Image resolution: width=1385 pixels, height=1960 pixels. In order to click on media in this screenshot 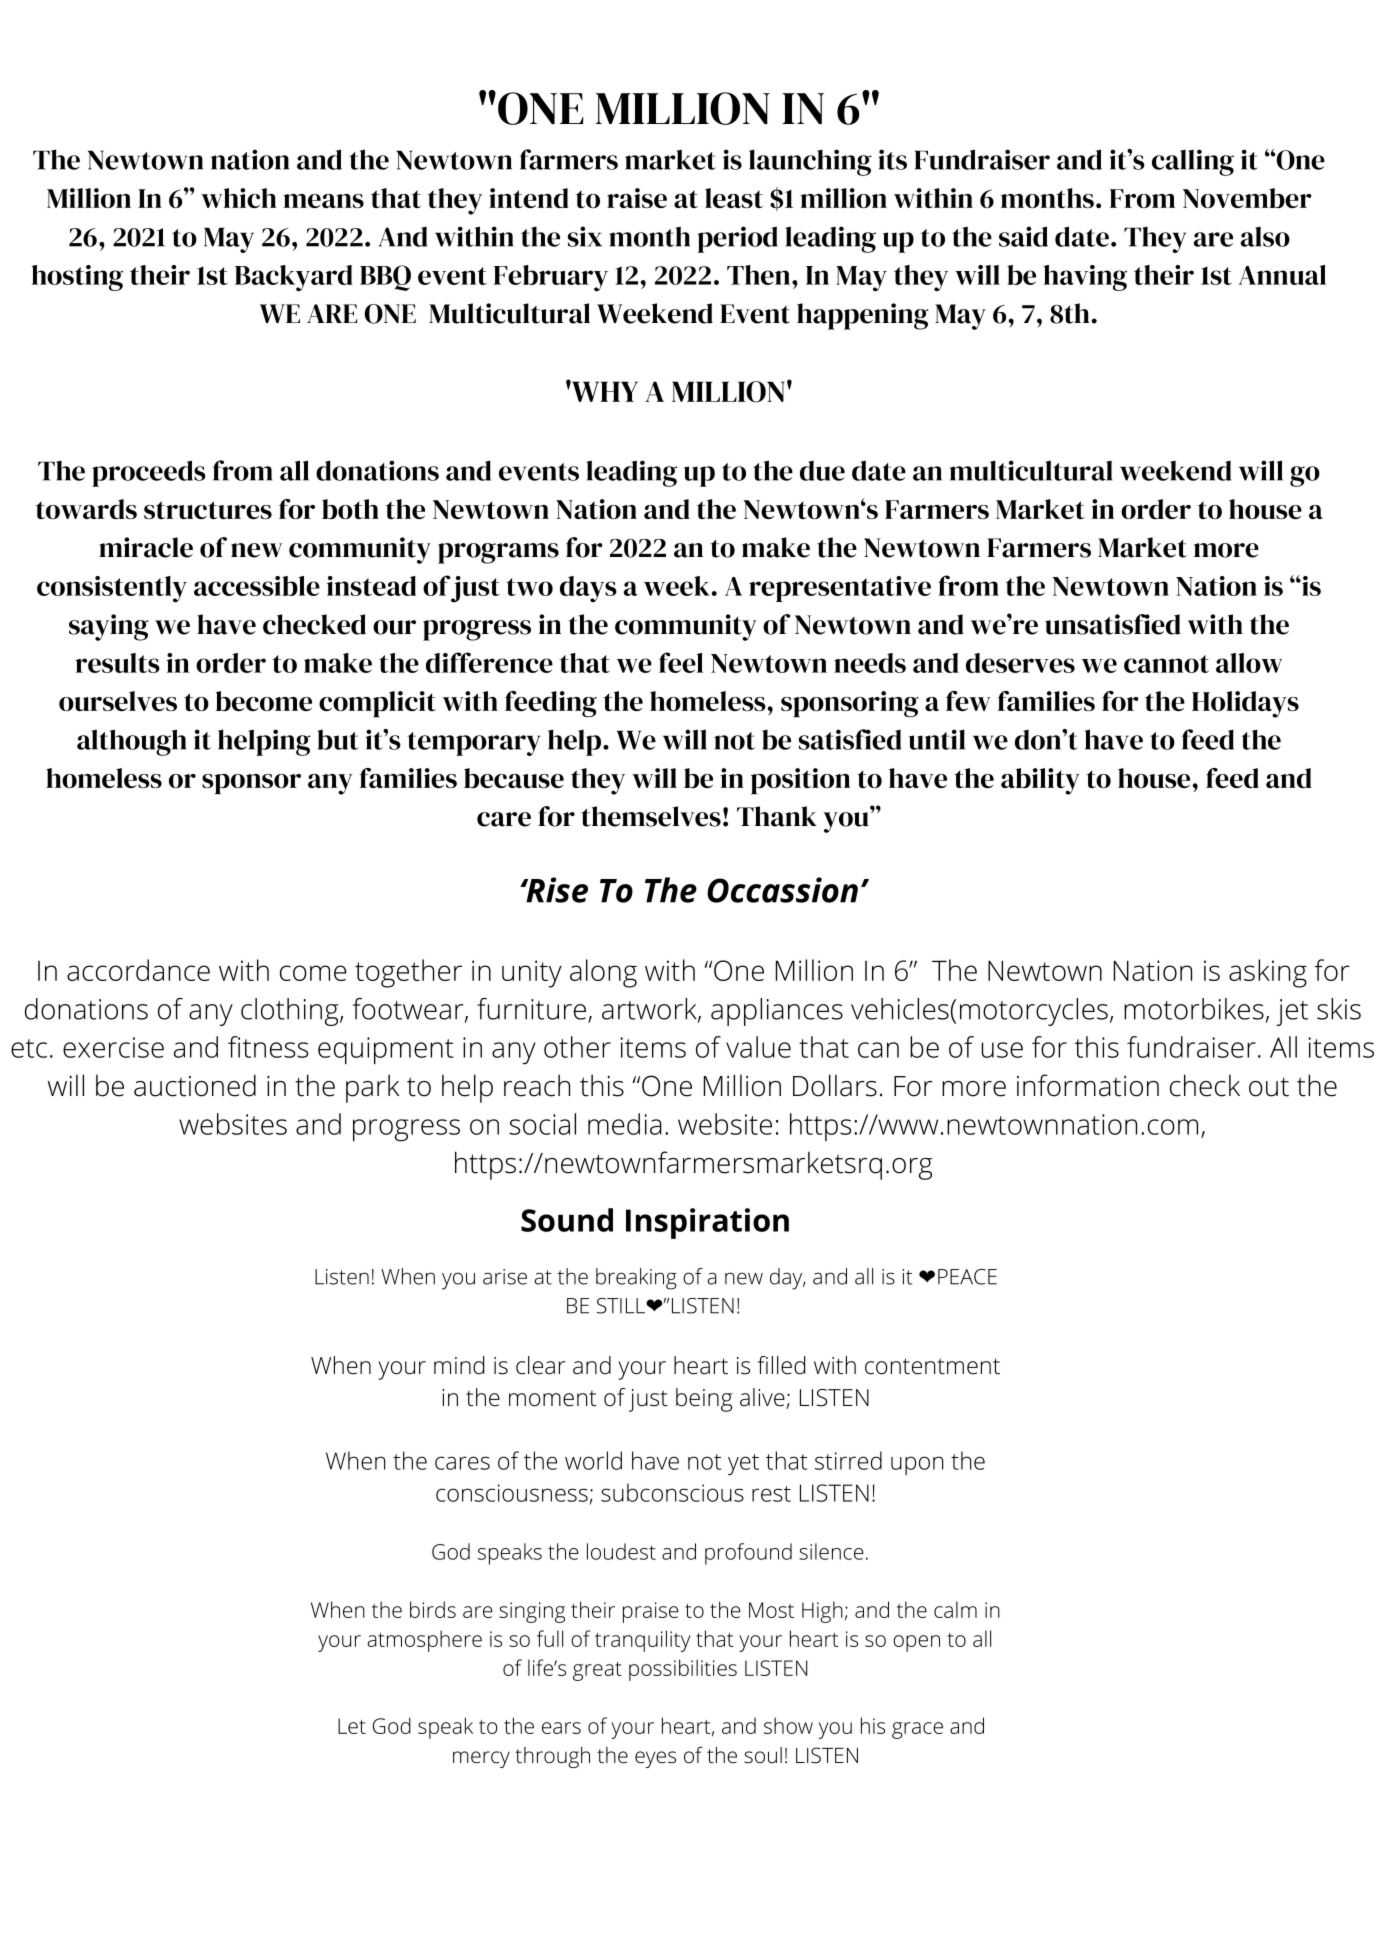, I will do `click(625, 1124)`.
